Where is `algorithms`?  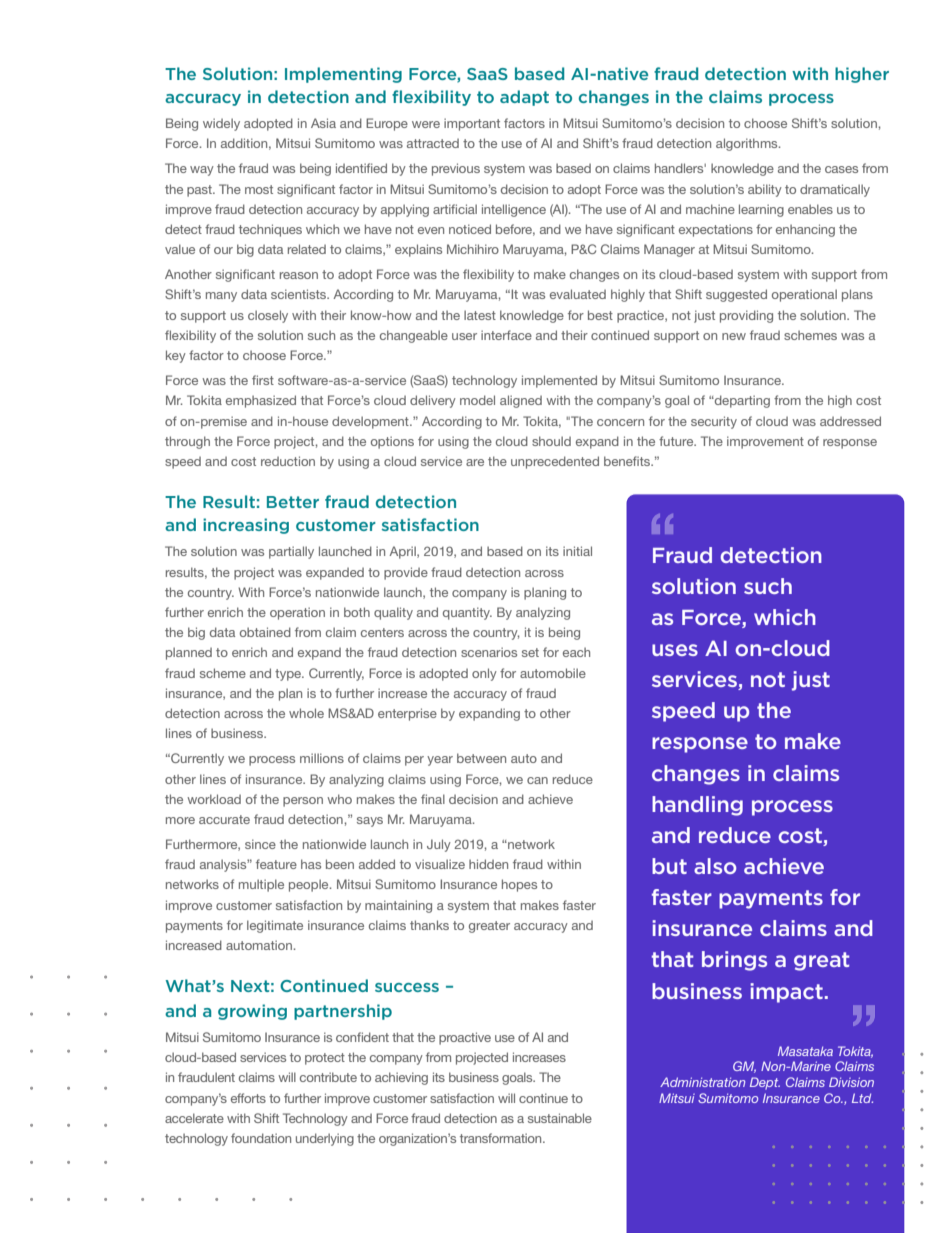 algorithms is located at coordinates (748, 144).
